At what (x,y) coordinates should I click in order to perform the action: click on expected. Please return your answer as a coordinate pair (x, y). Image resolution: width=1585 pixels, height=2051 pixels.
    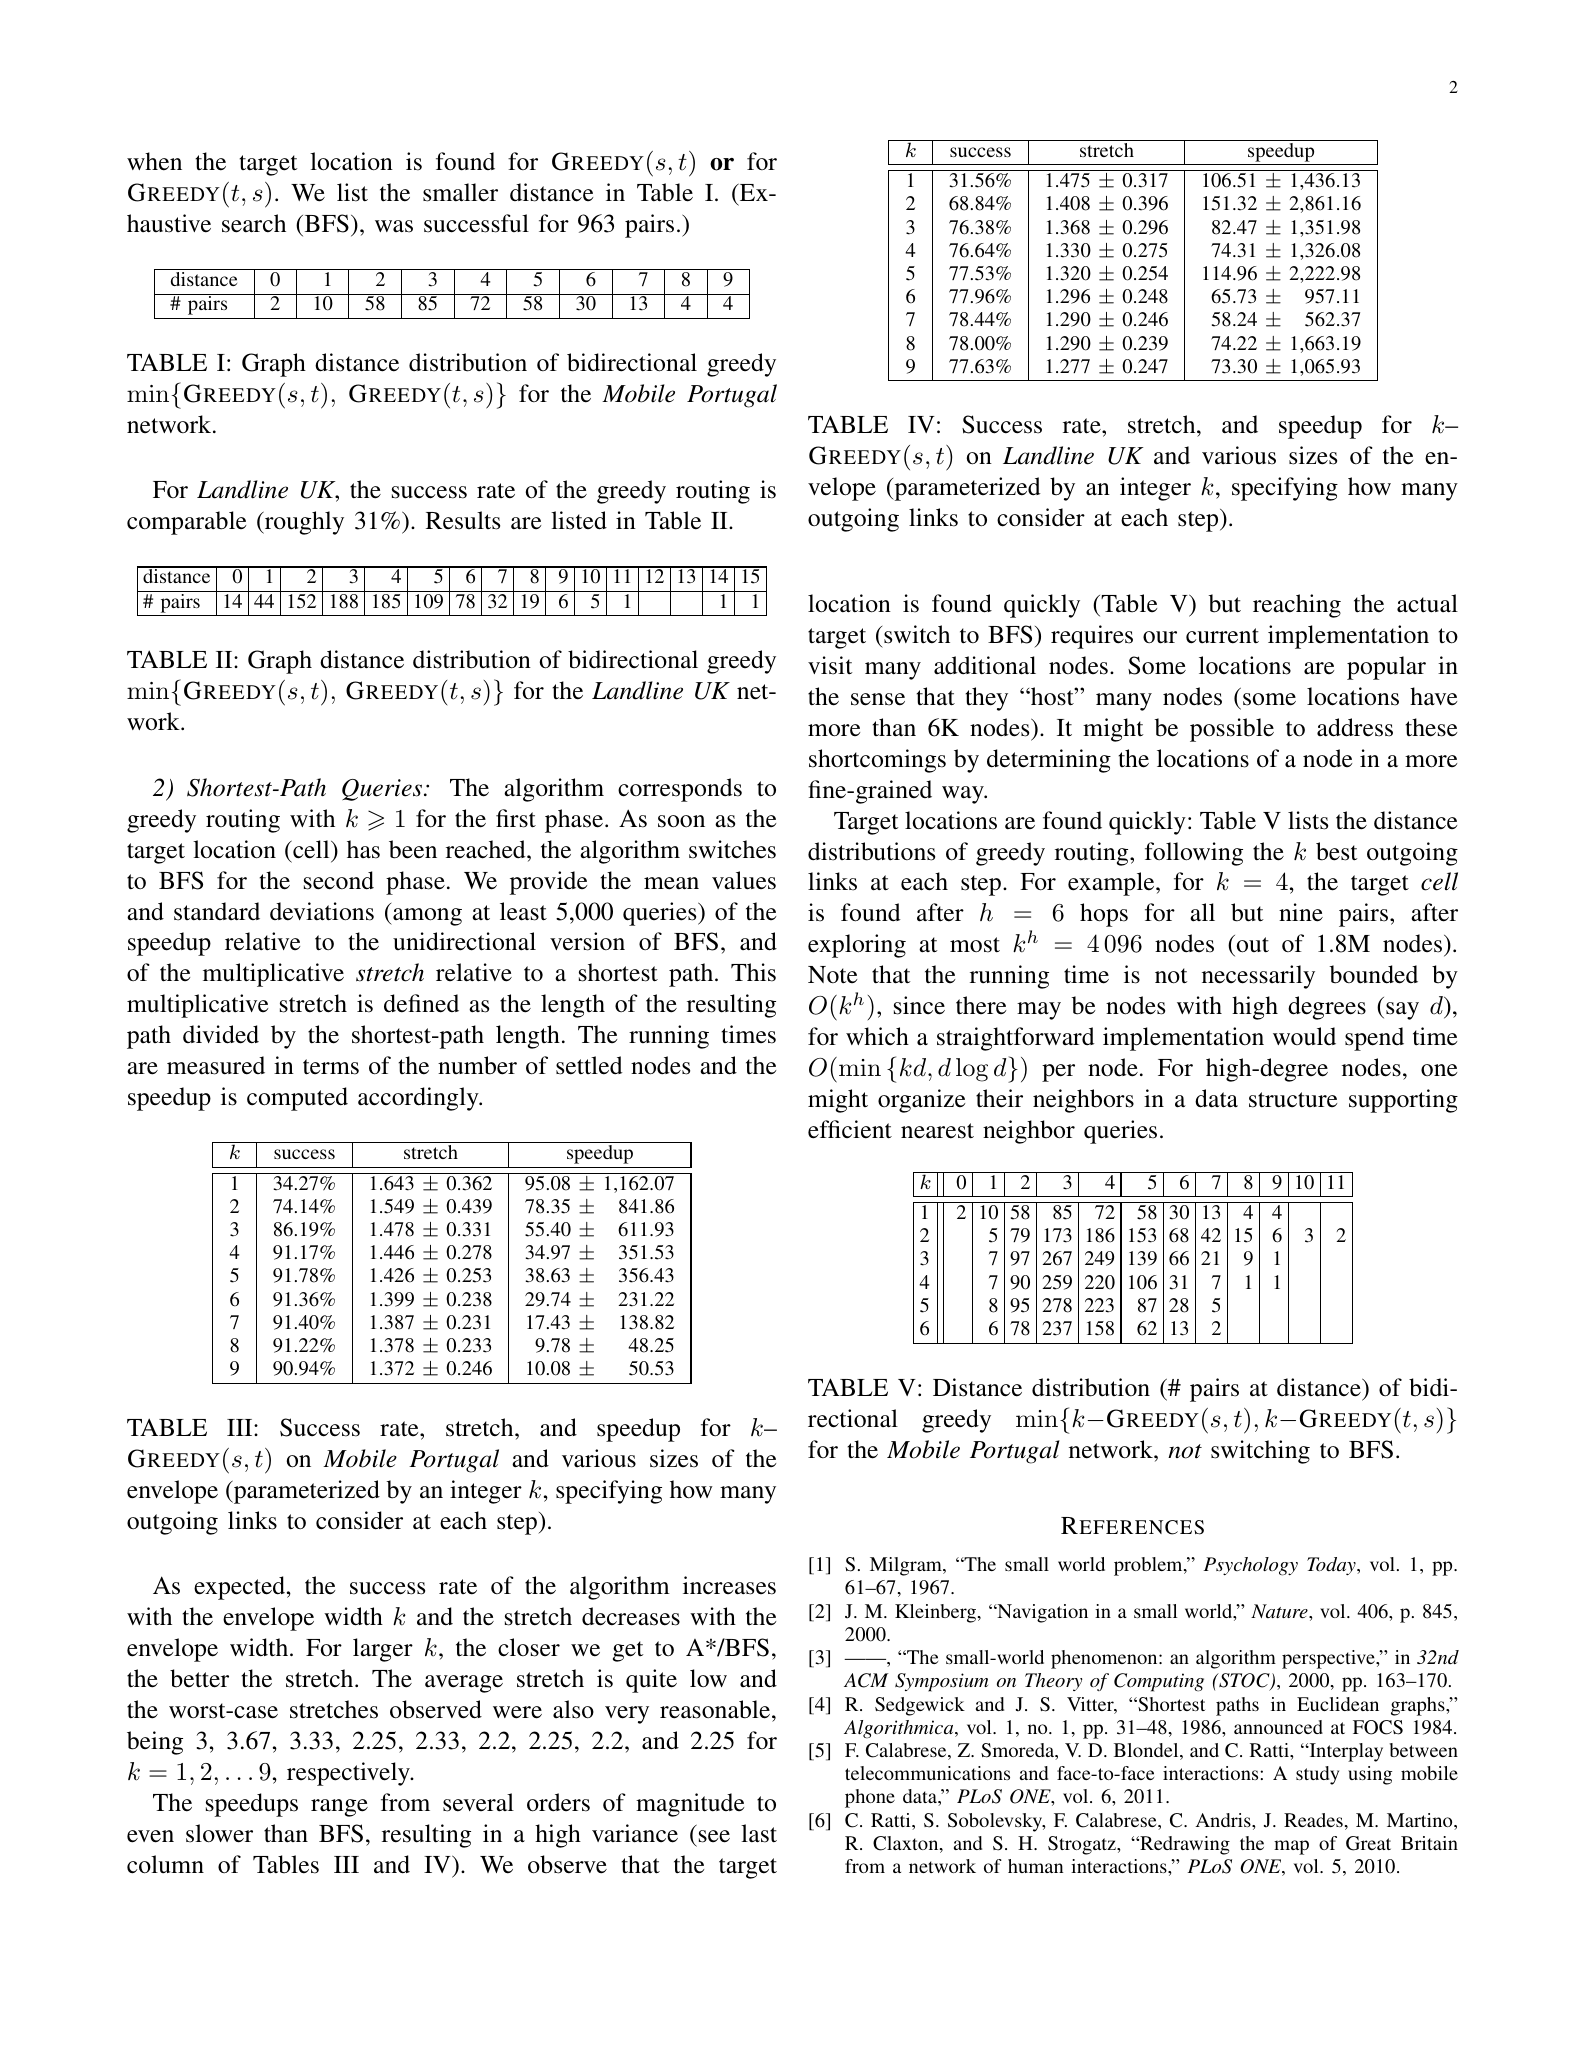
    Looking at the image, I should click on (241, 1588).
